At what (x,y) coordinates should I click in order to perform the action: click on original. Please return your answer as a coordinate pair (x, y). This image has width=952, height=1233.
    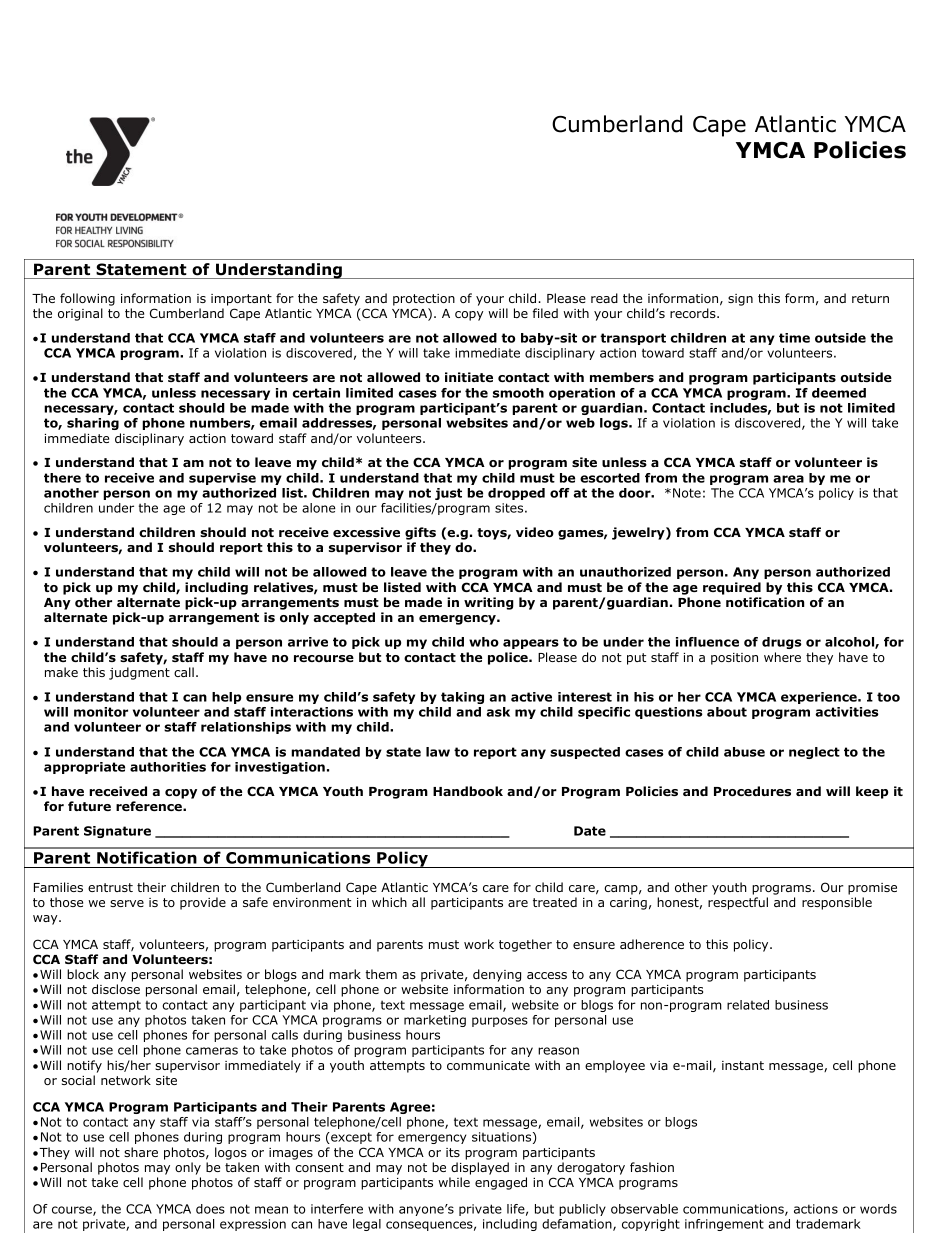
    Looking at the image, I should click on (80, 314).
